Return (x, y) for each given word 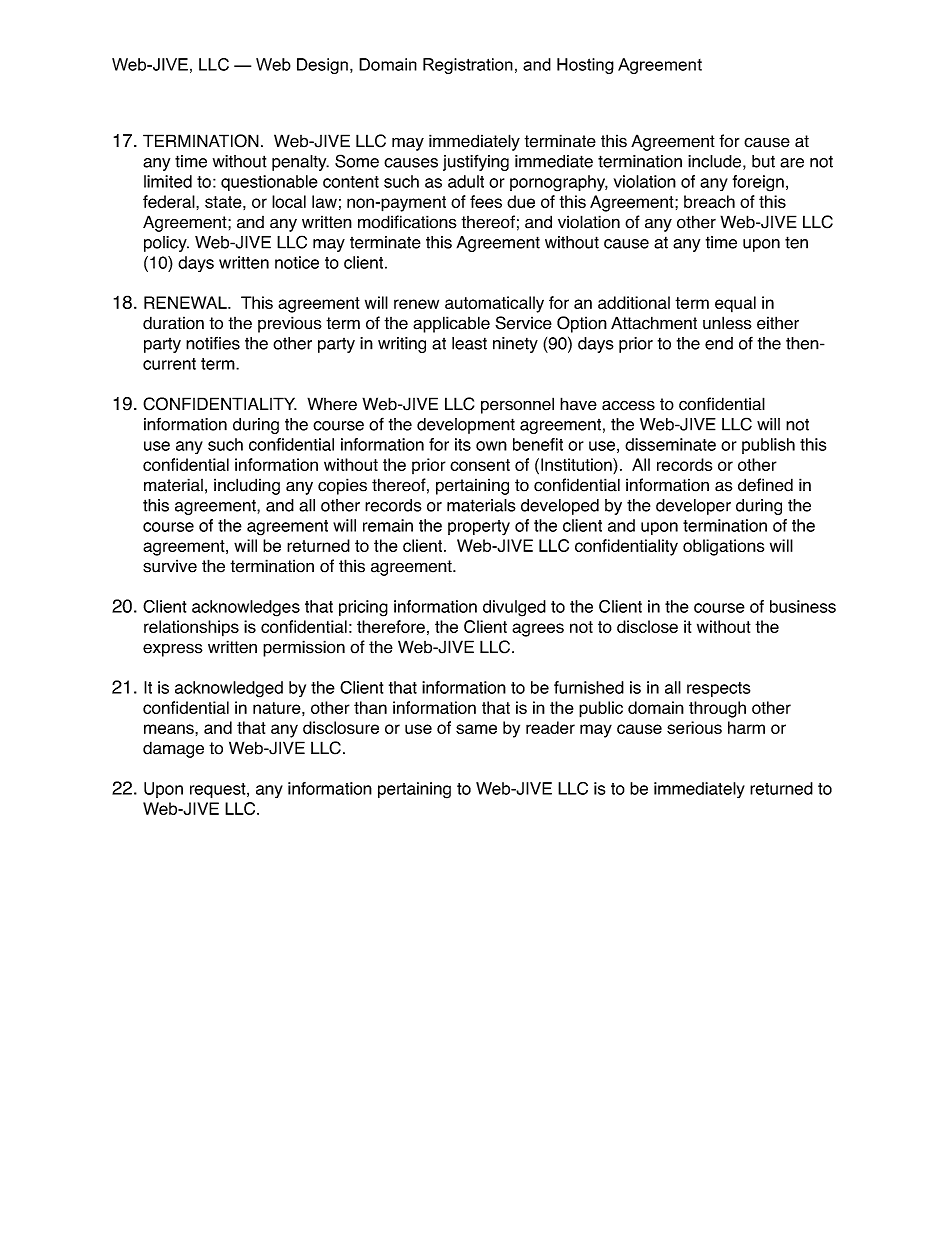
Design (322, 66)
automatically (494, 304)
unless (727, 323)
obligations (723, 547)
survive (170, 566)
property (479, 528)
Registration (468, 66)
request (219, 790)
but (763, 161)
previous (290, 324)
